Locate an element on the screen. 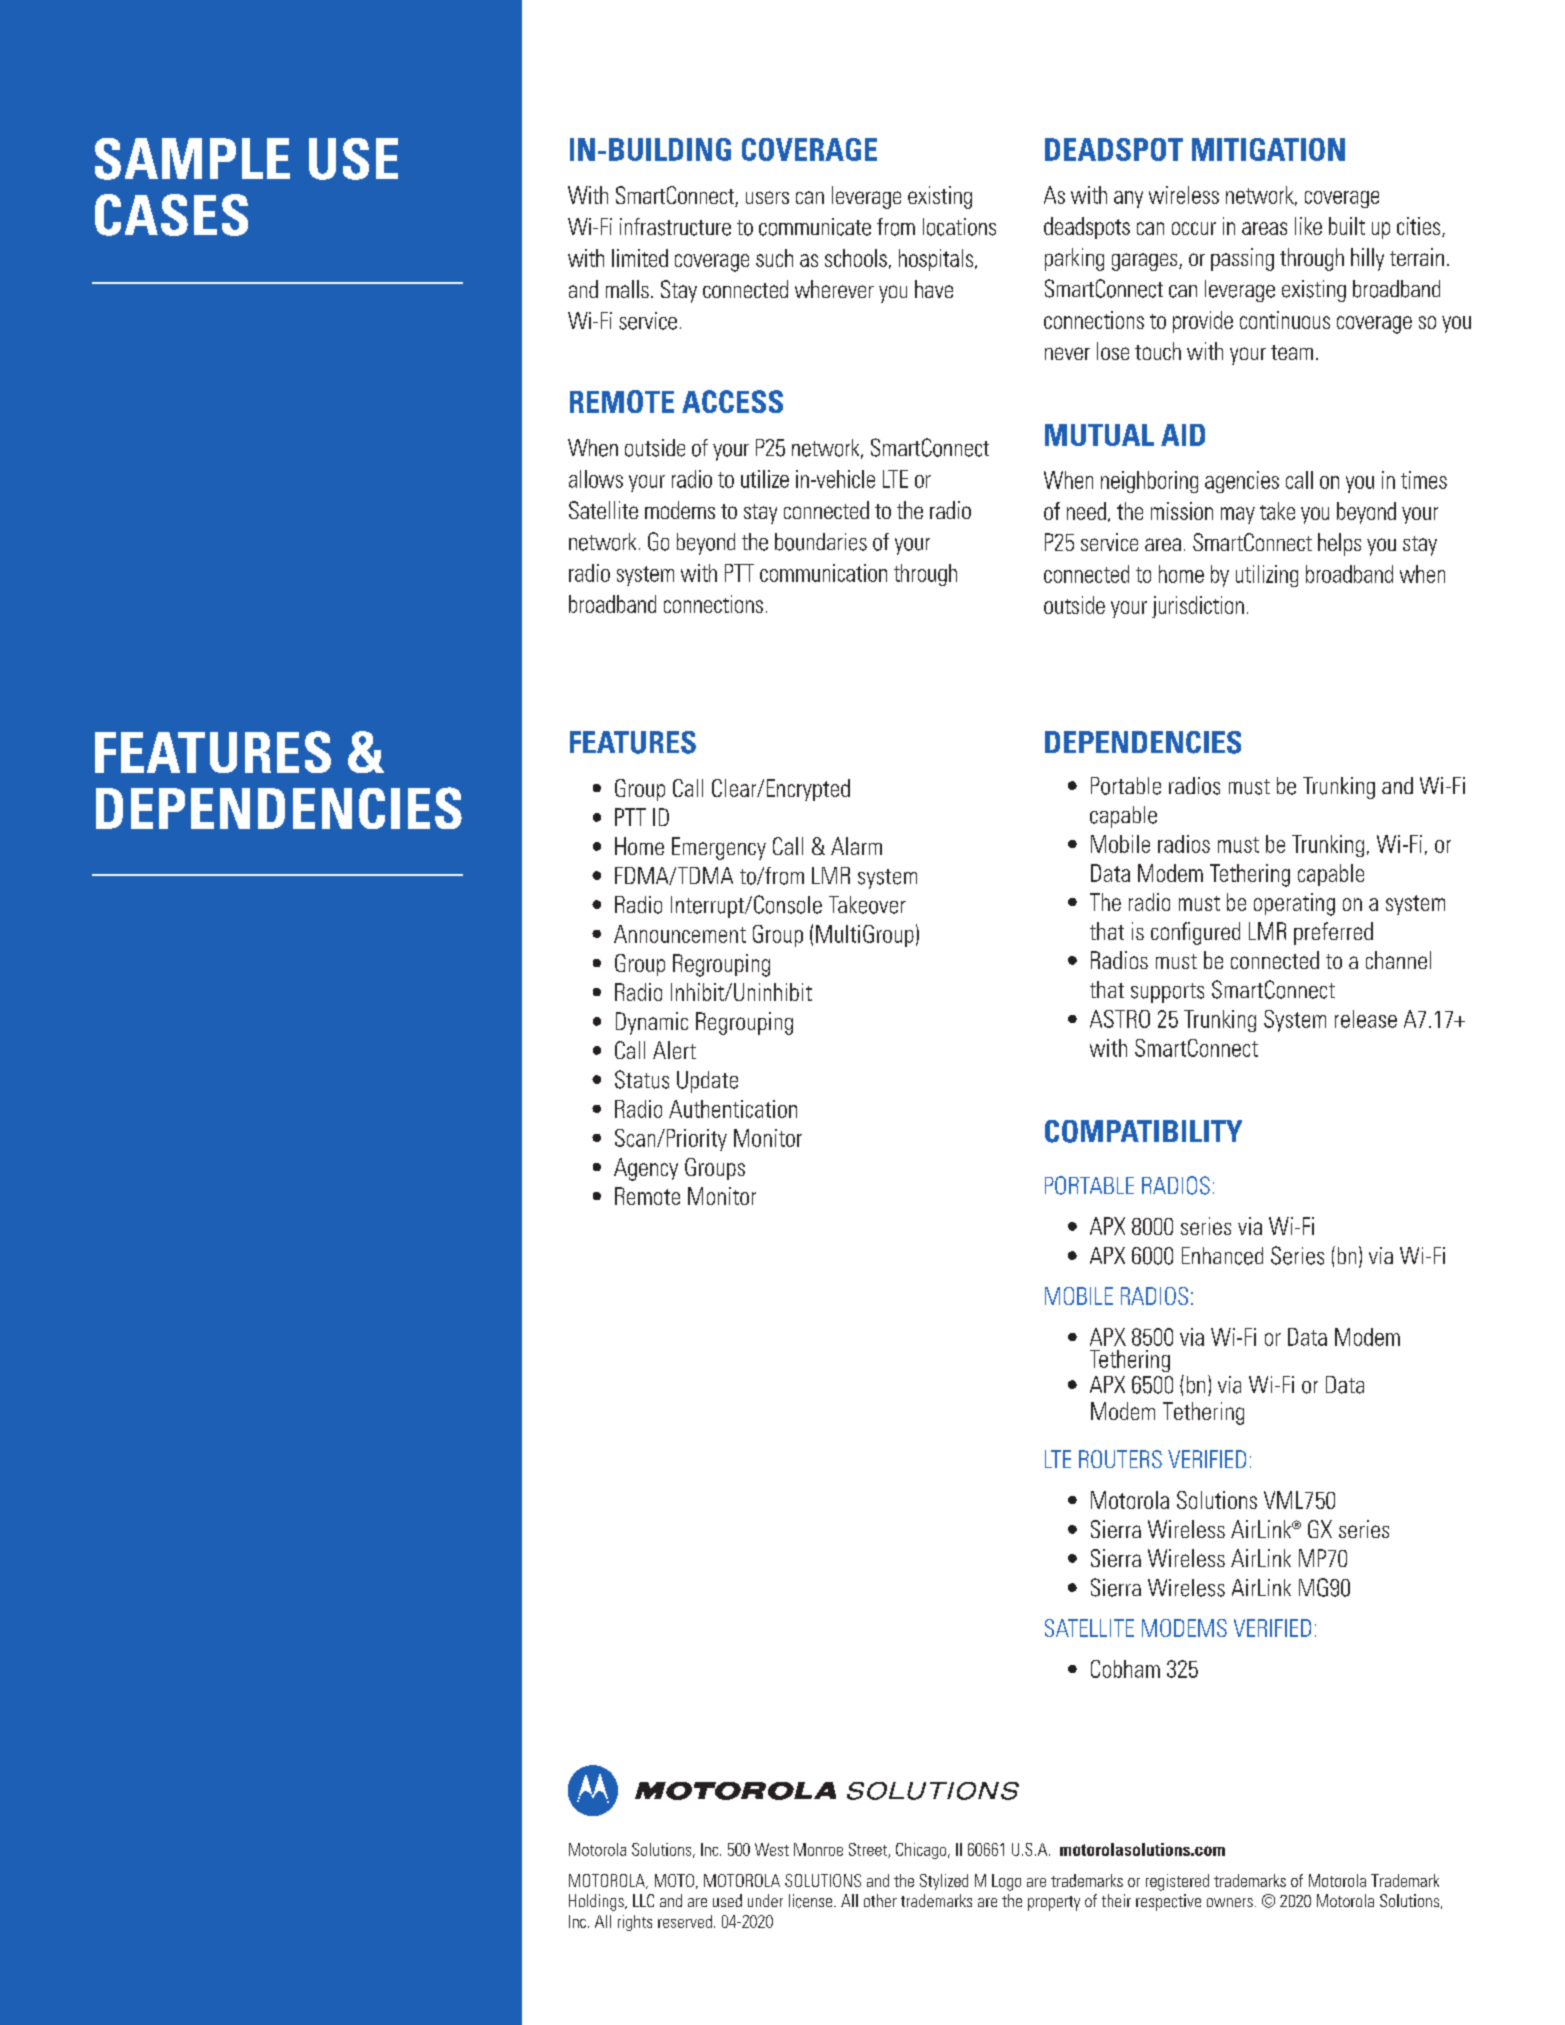  Status is located at coordinates (642, 1079).
